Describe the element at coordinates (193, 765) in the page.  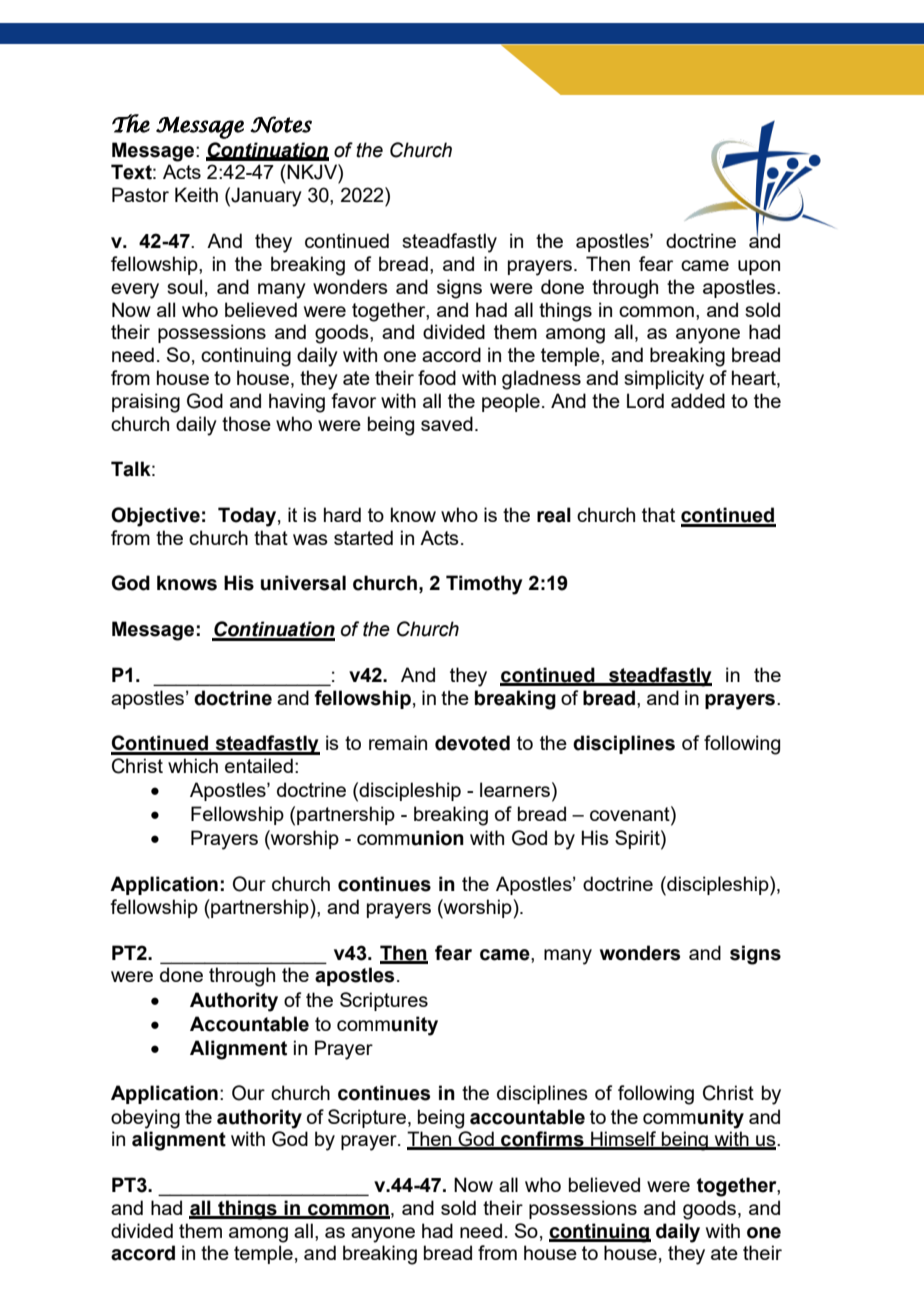
I see `which` at that location.
